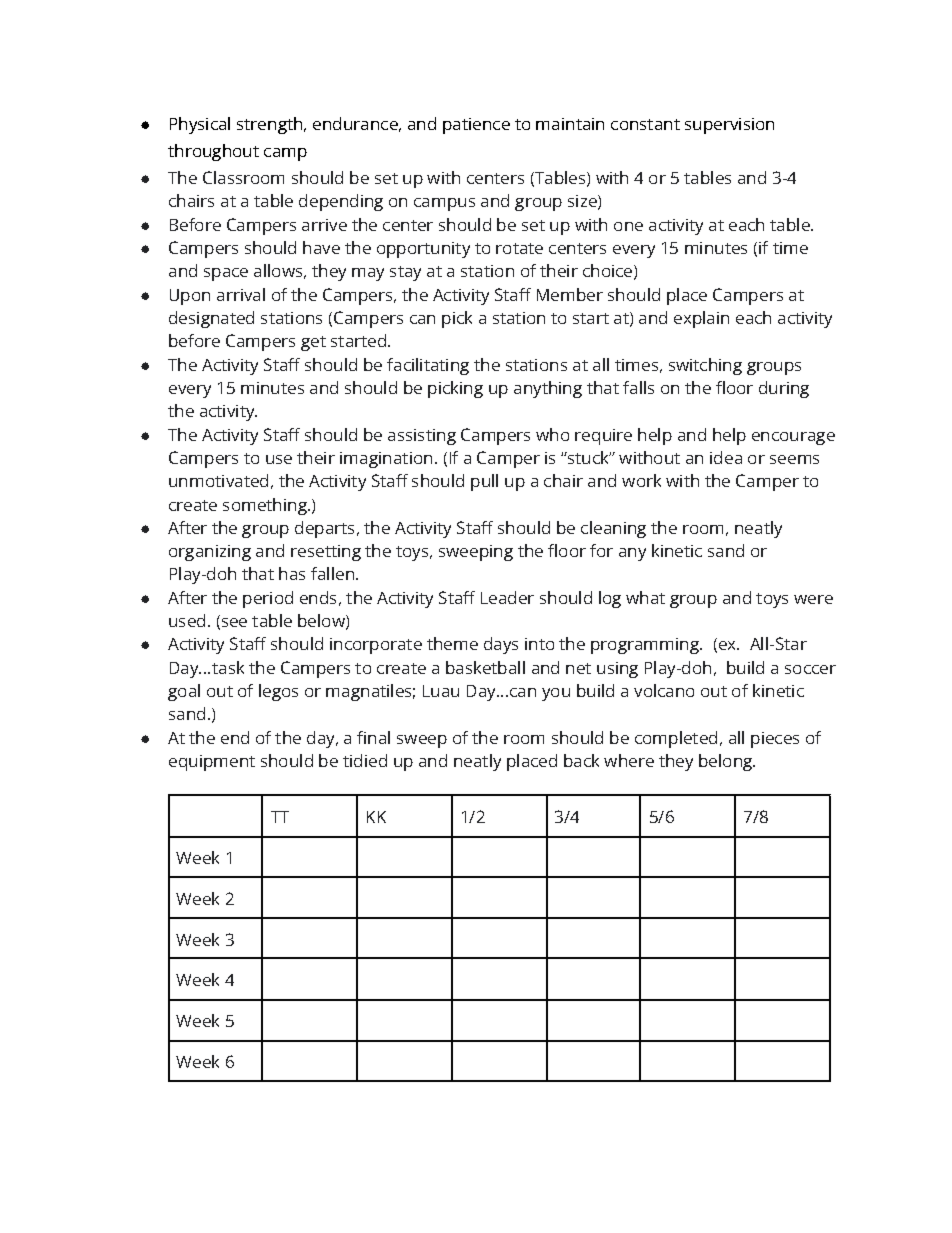  What do you see at coordinates (271, 125) in the image?
I see `strength` at bounding box center [271, 125].
